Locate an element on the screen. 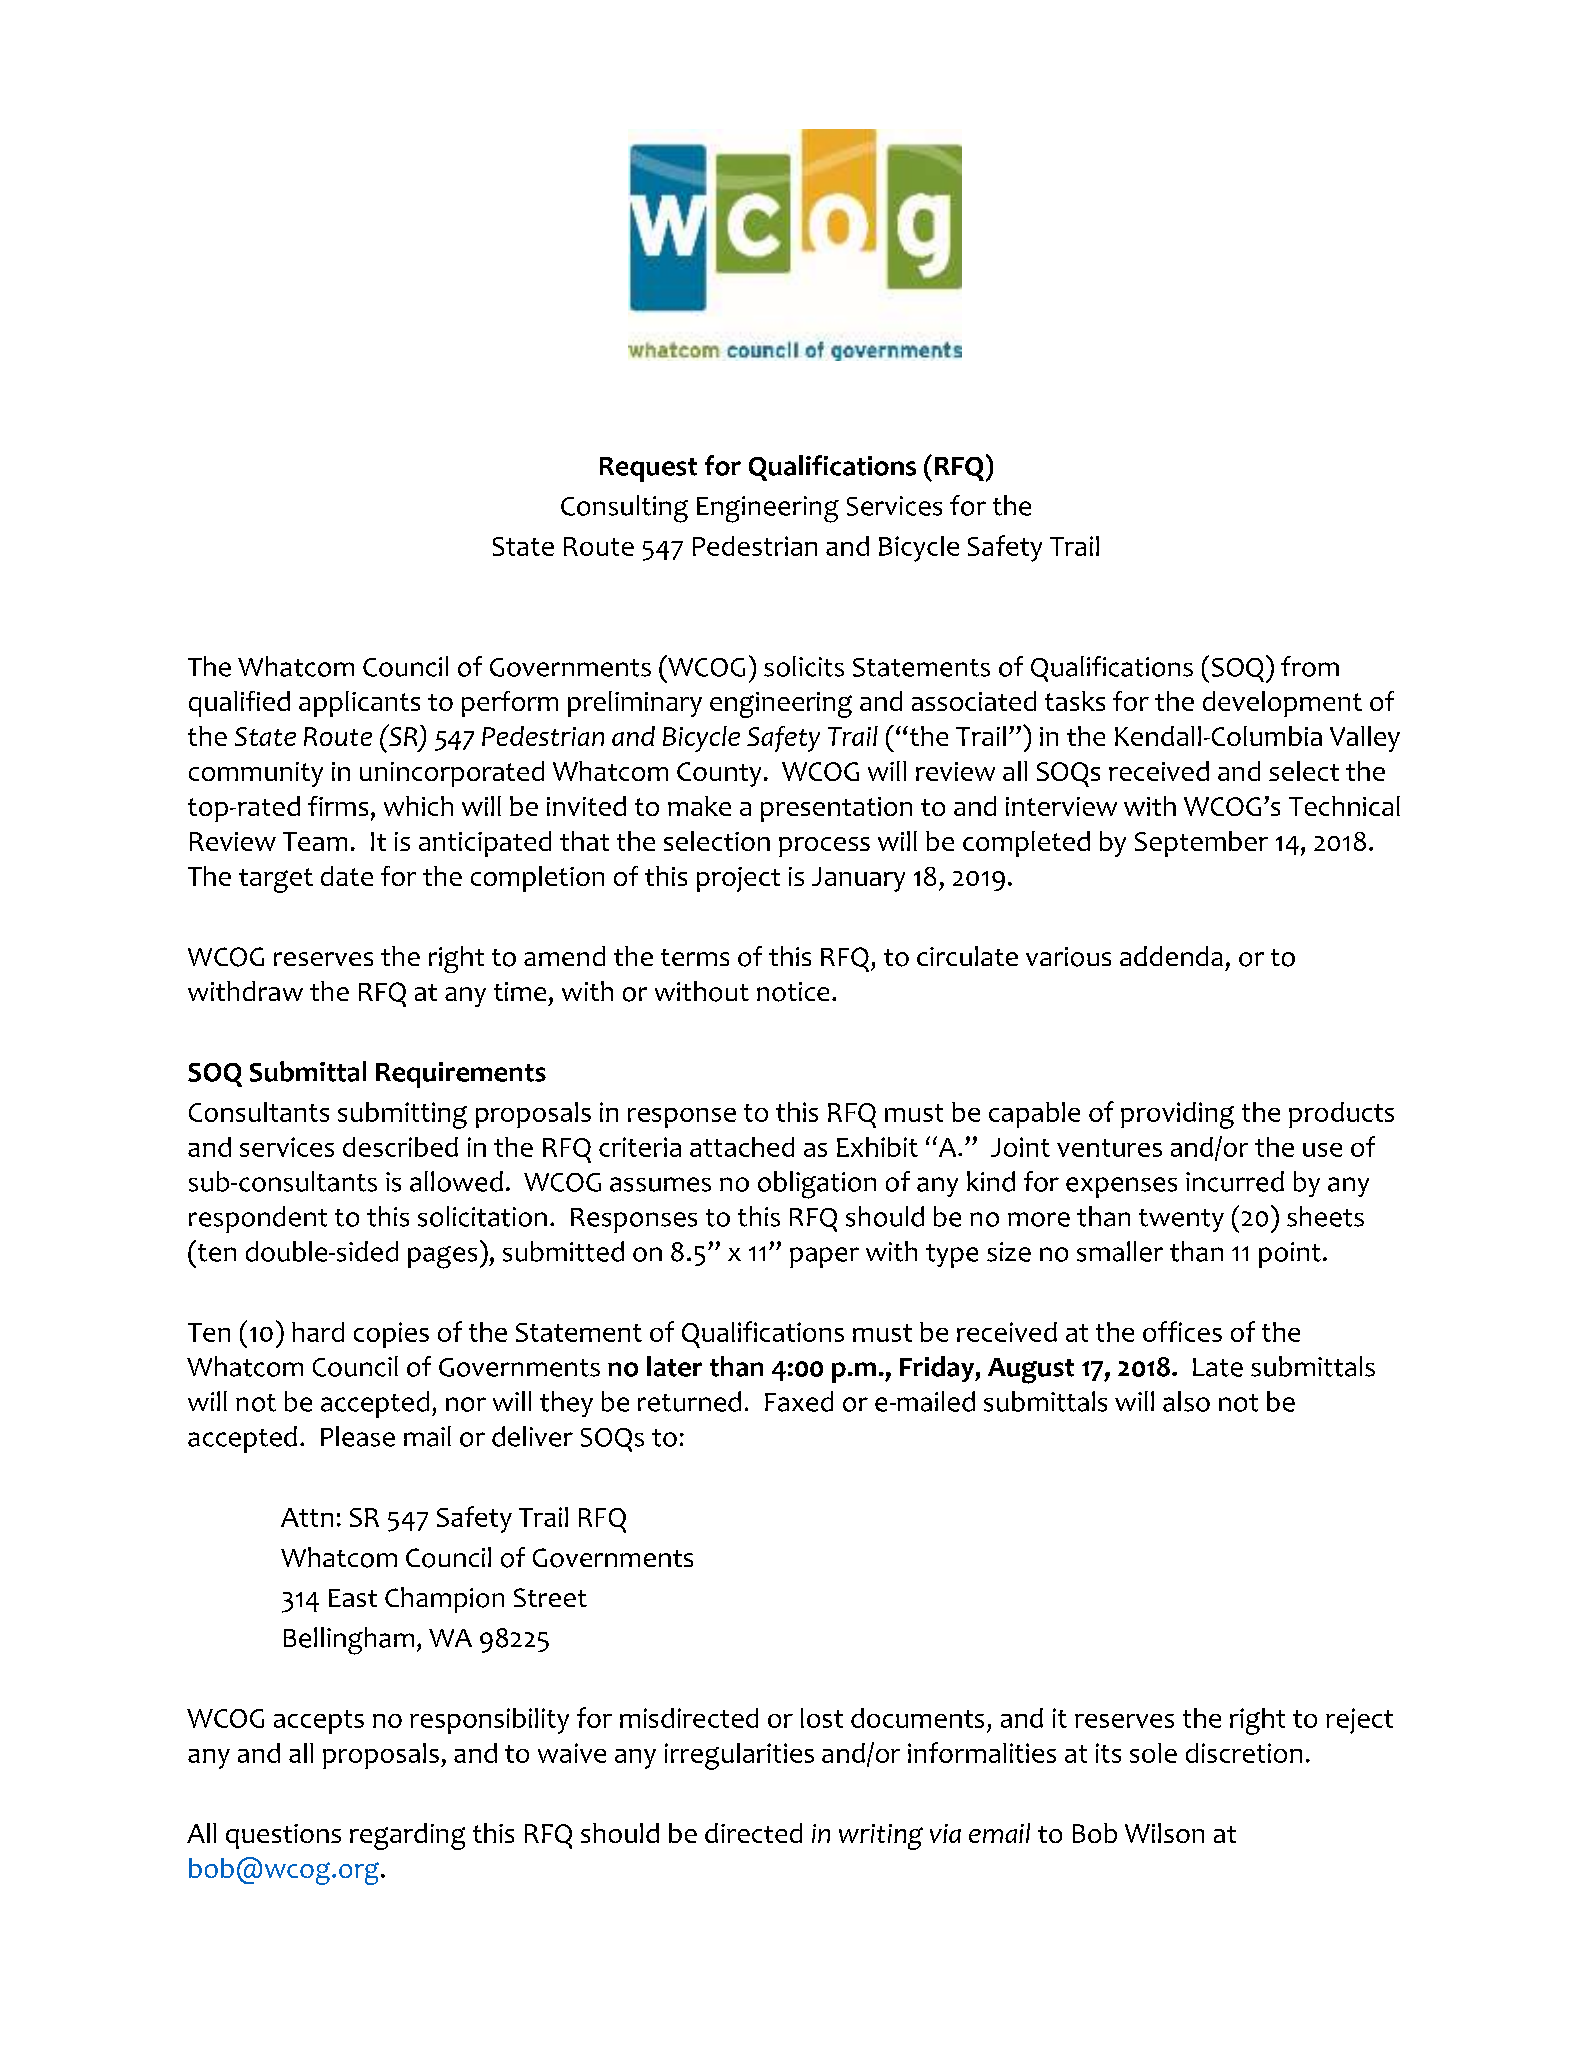  described is located at coordinates (400, 1147).
